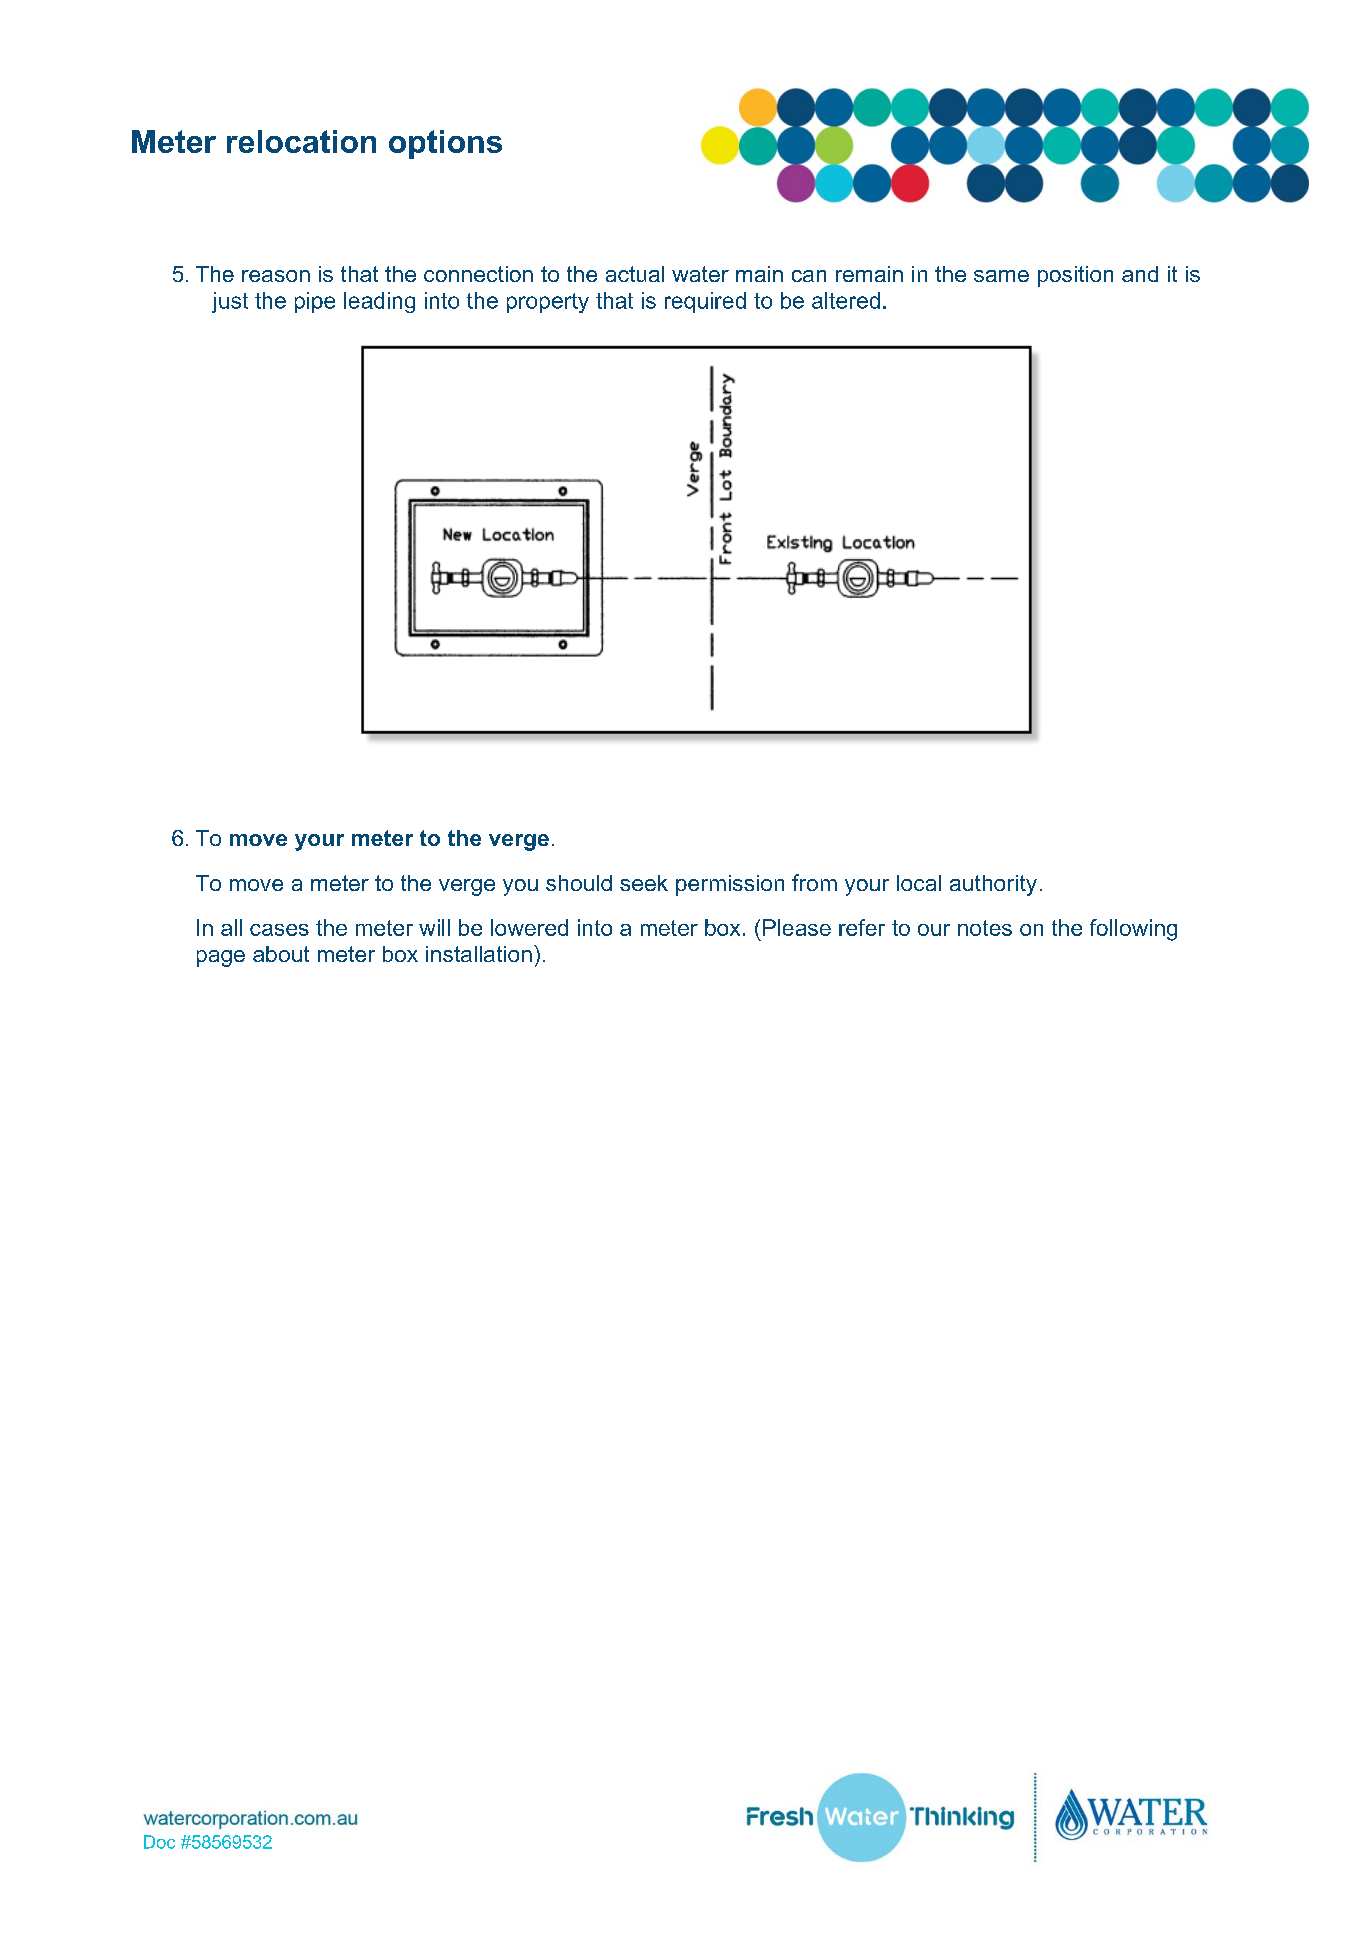  Describe the element at coordinates (281, 954) in the screenshot. I see `about` at that location.
